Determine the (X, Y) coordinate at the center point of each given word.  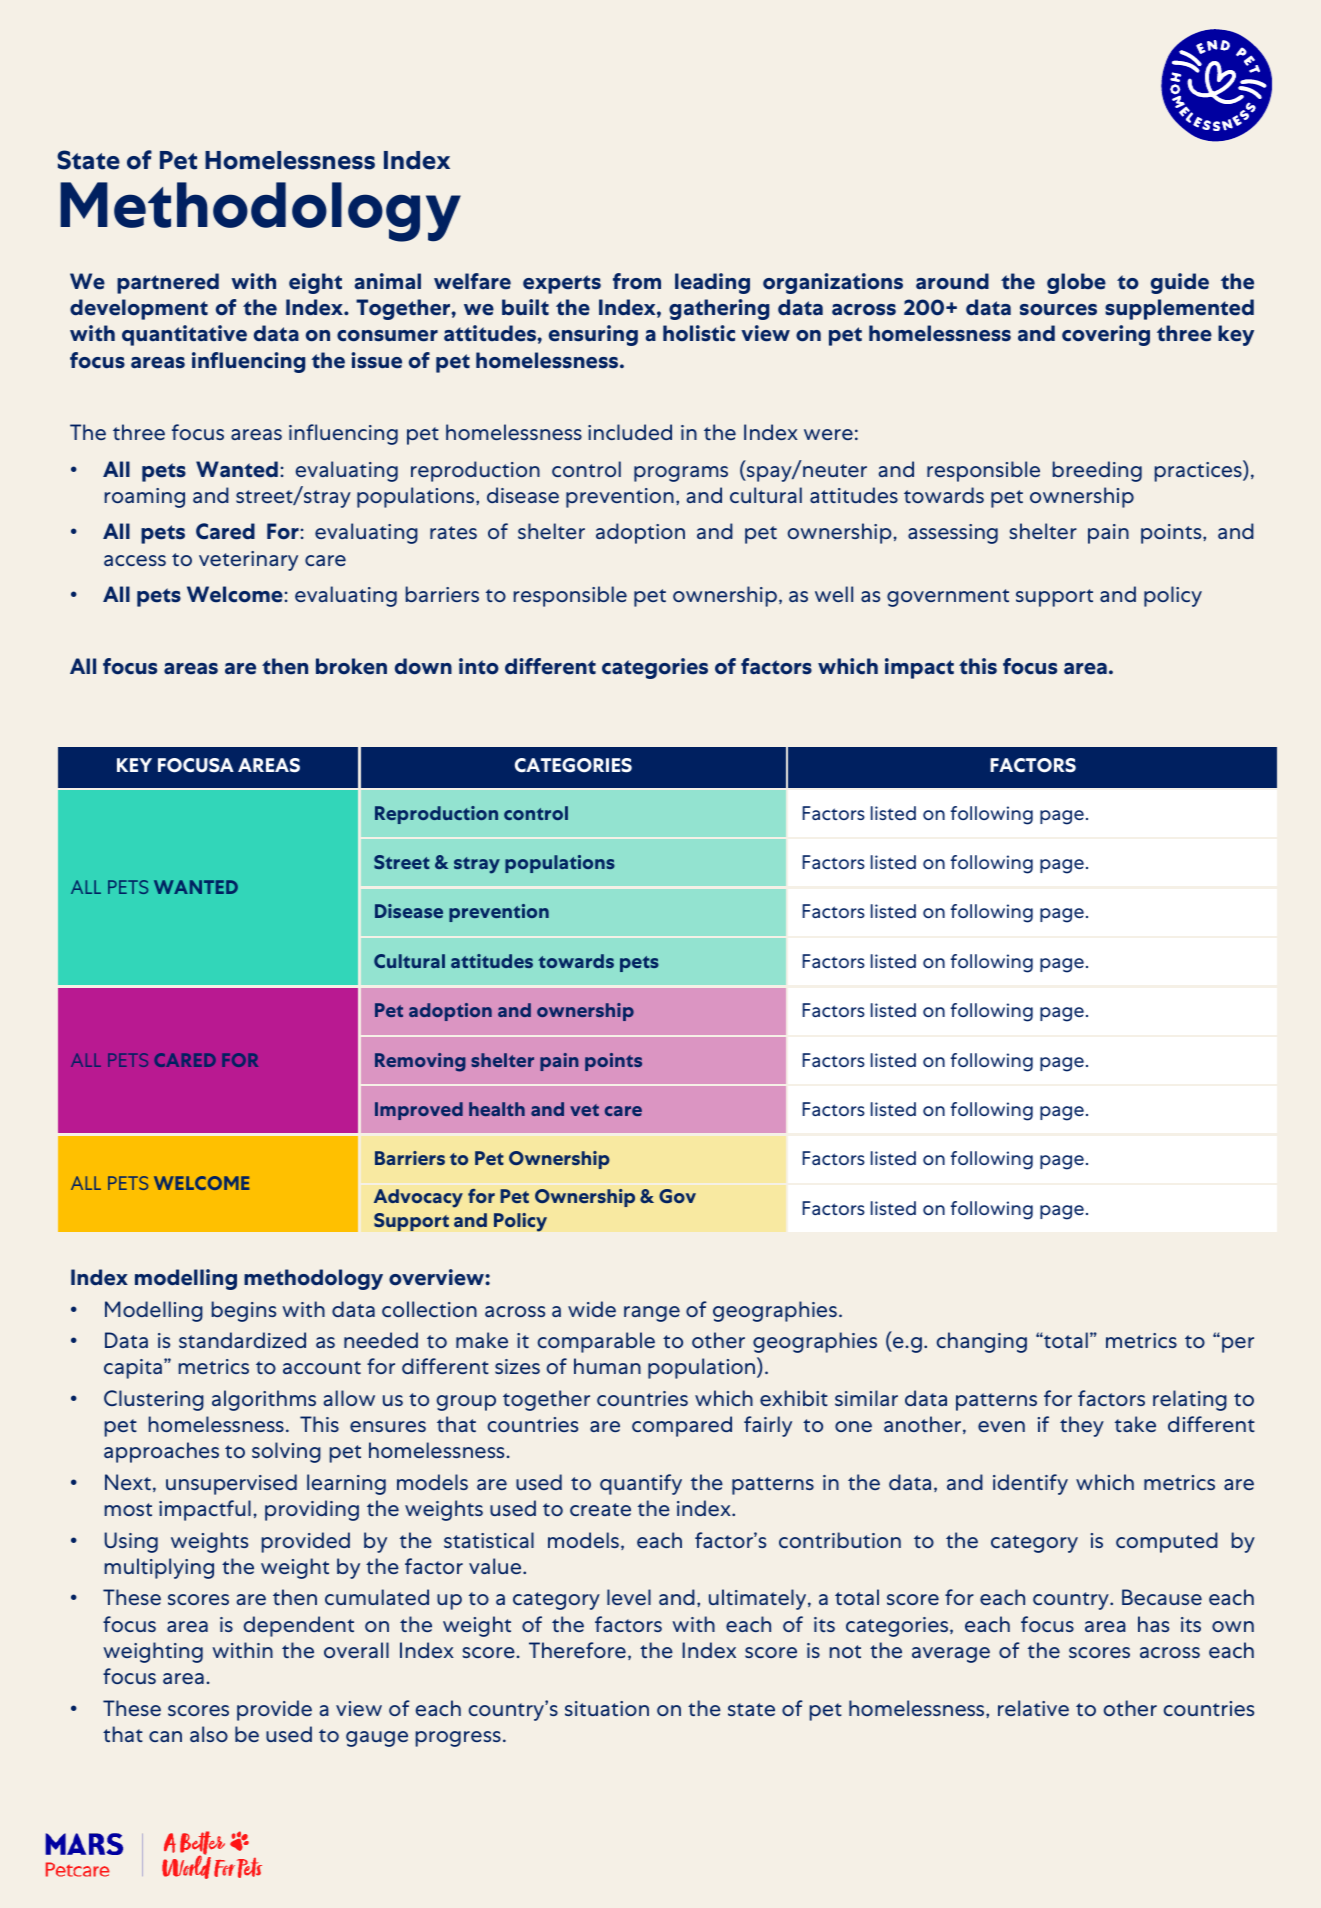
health (497, 1109)
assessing (953, 534)
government (948, 598)
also (209, 1734)
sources (1058, 310)
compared (682, 1426)
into (479, 666)
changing (982, 1342)
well (834, 594)
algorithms (264, 1400)
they (1082, 1426)
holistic (699, 333)
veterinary (248, 561)
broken (351, 666)
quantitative (184, 335)
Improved (419, 1111)
